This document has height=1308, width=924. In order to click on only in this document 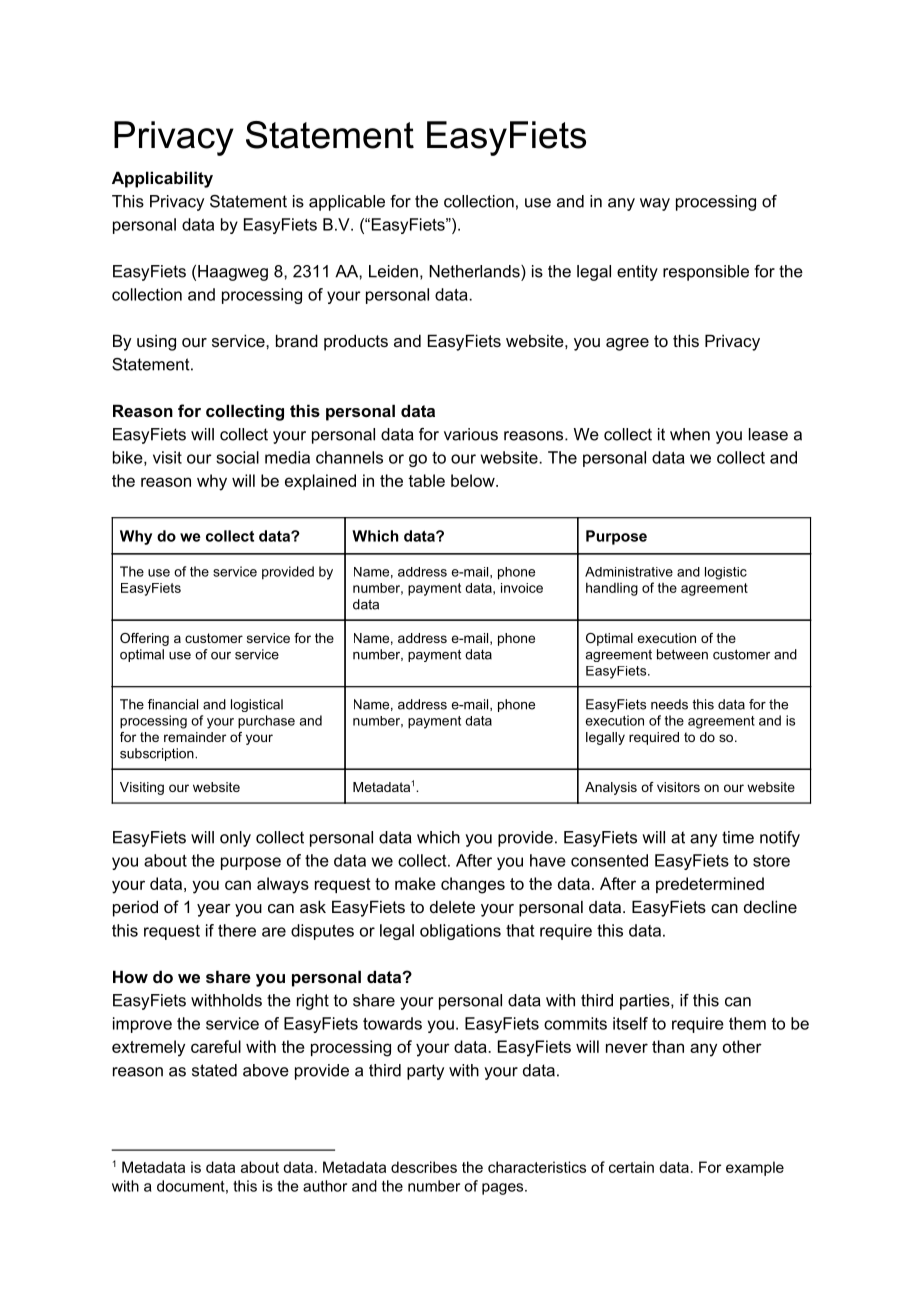, I will do `click(235, 839)`.
